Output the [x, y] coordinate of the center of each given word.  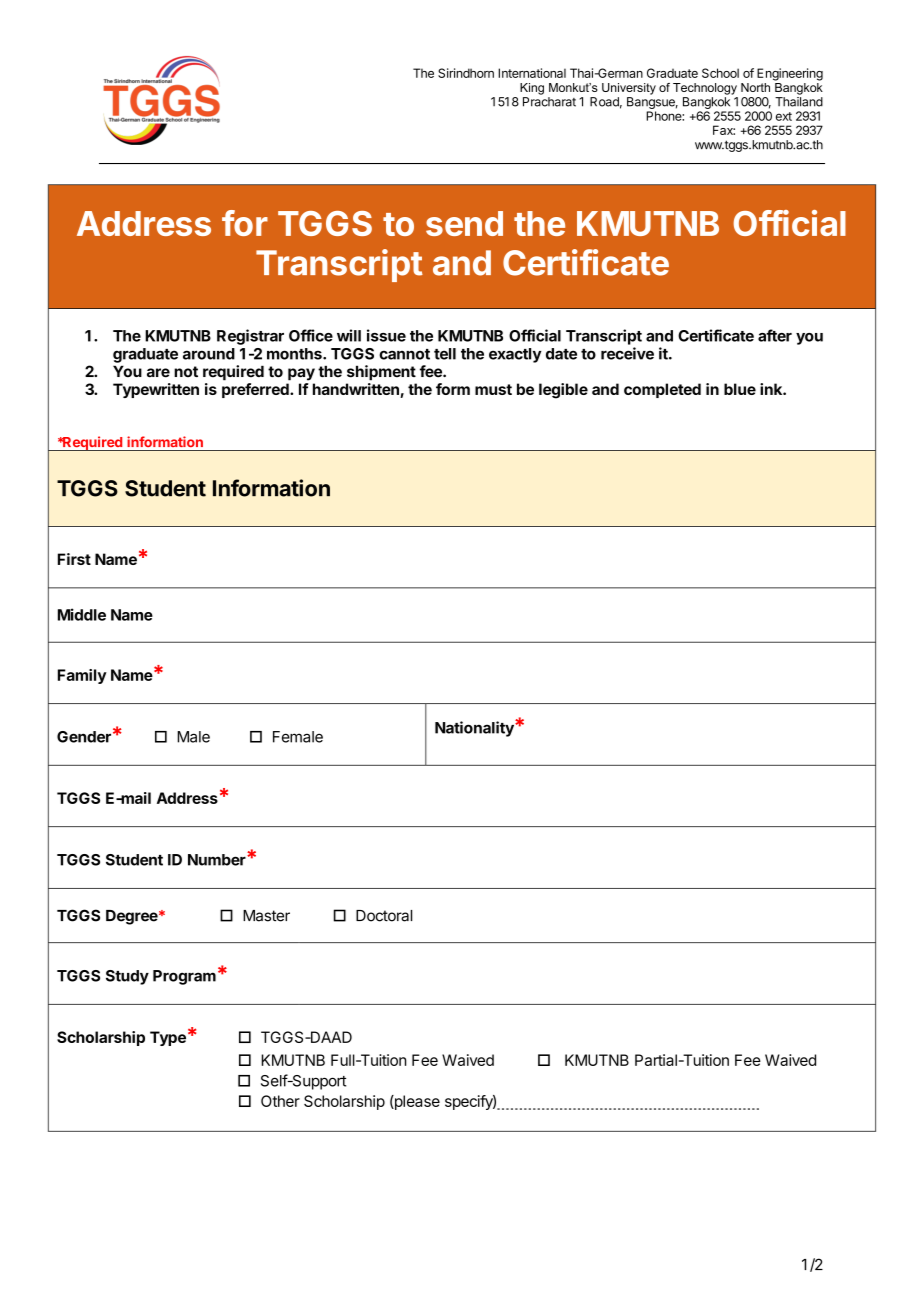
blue [740, 389]
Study [127, 977]
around [209, 354]
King [532, 89]
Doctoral [384, 916]
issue [386, 335]
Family [82, 676]
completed [662, 390]
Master [266, 916]
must [493, 389]
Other [280, 1101]
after [775, 335]
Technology [705, 89]
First [74, 559]
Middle [82, 614]
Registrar [250, 337]
